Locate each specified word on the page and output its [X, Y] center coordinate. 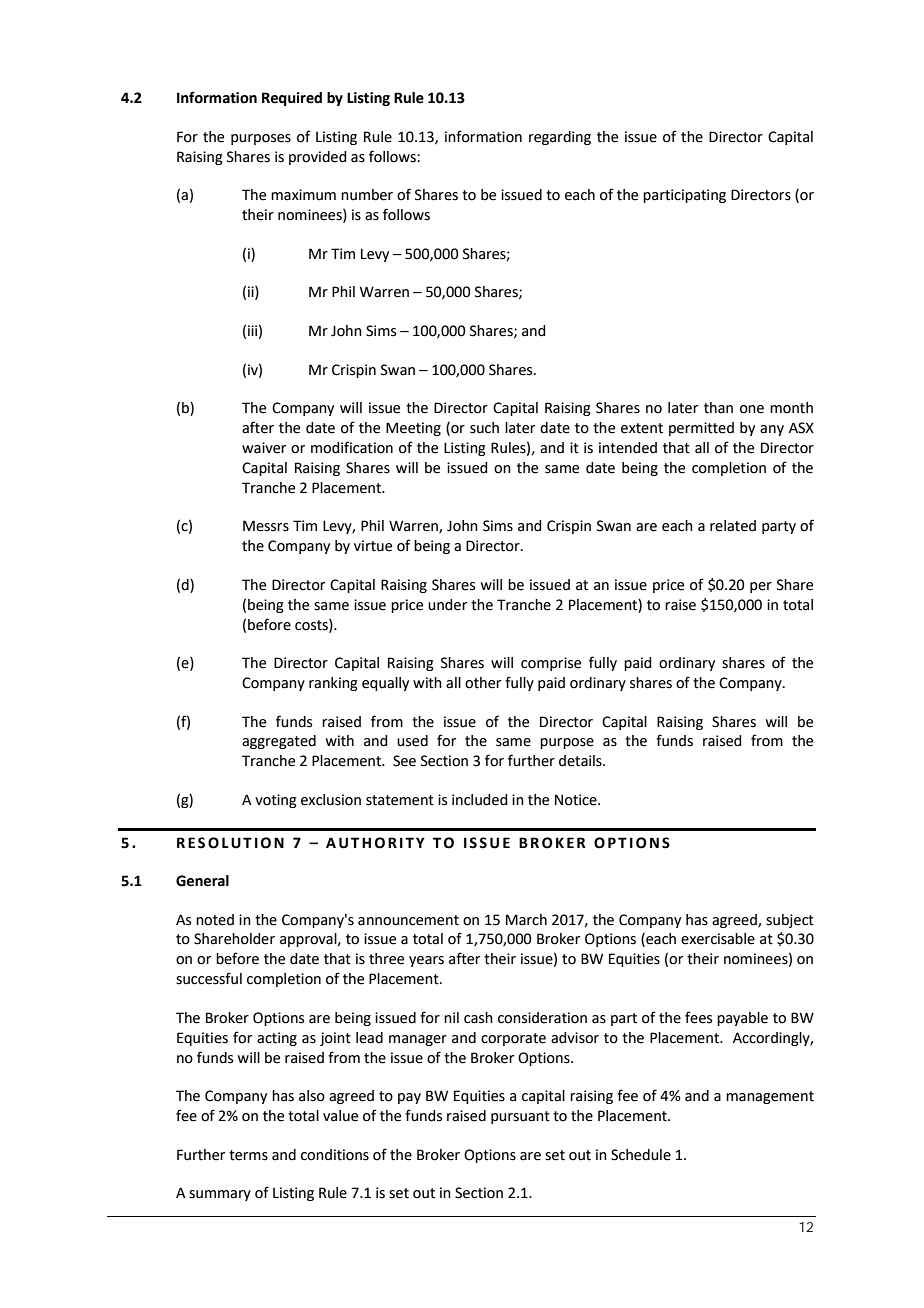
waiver [264, 448]
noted [215, 920]
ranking [333, 684]
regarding [560, 138]
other [483, 683]
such [484, 428]
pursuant [520, 1117]
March [526, 920]
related [733, 526]
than [718, 408]
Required [292, 99]
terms [248, 1155]
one [752, 409]
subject [790, 921]
